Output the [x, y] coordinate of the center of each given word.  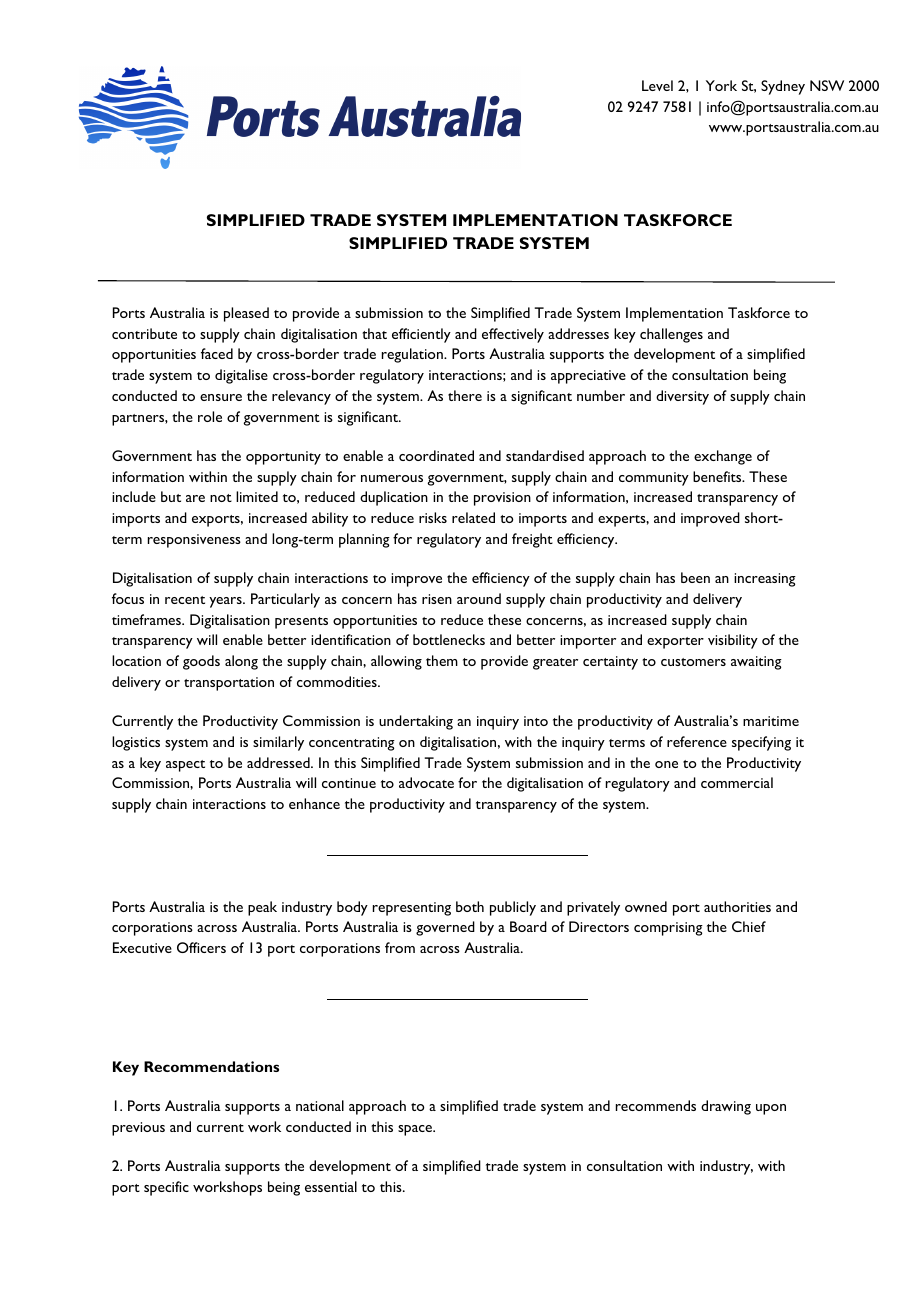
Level [657, 85]
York [721, 85]
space [416, 1130]
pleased [246, 314]
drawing [726, 1107]
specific [166, 1188]
